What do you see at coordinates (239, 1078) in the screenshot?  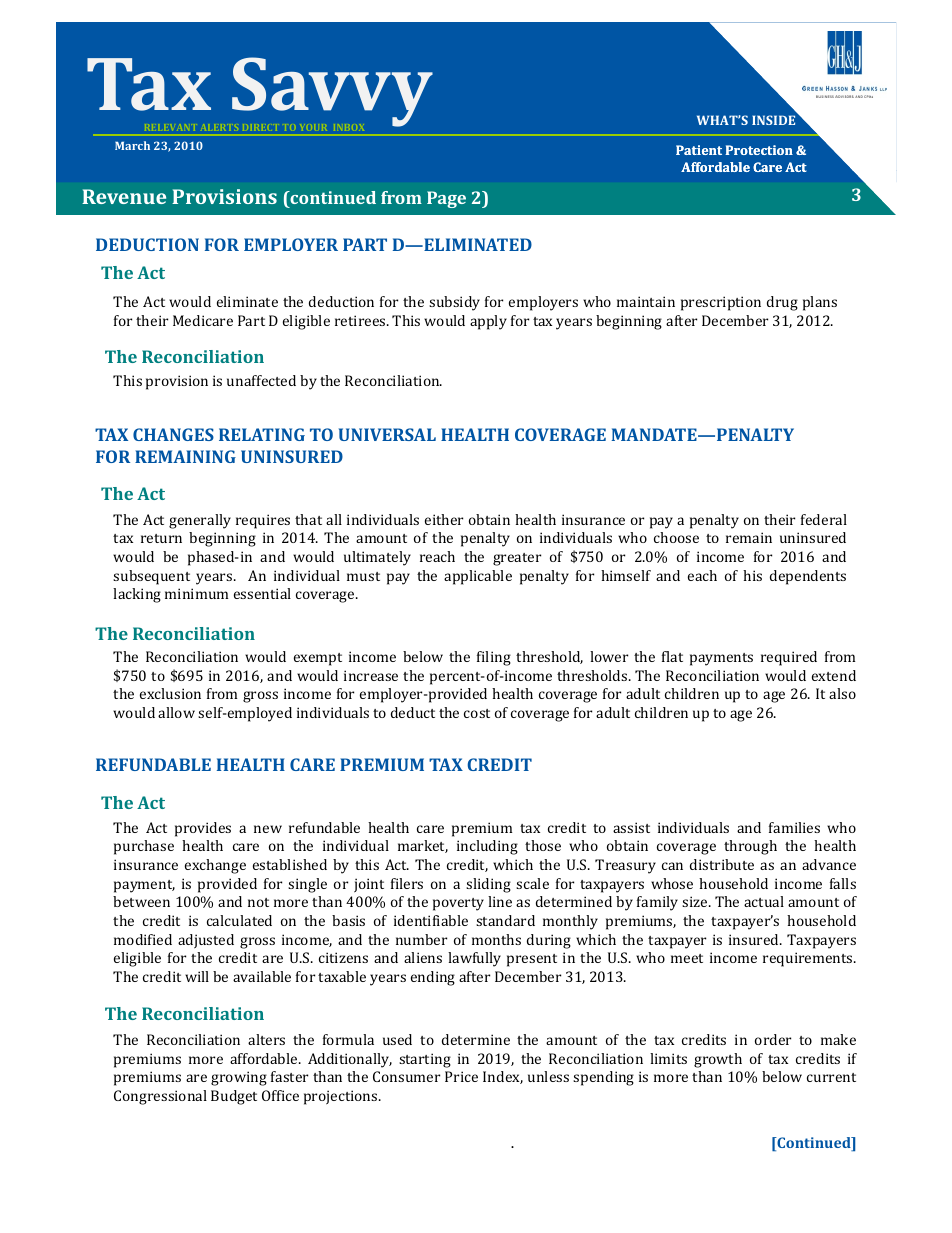 I see `growing` at bounding box center [239, 1078].
